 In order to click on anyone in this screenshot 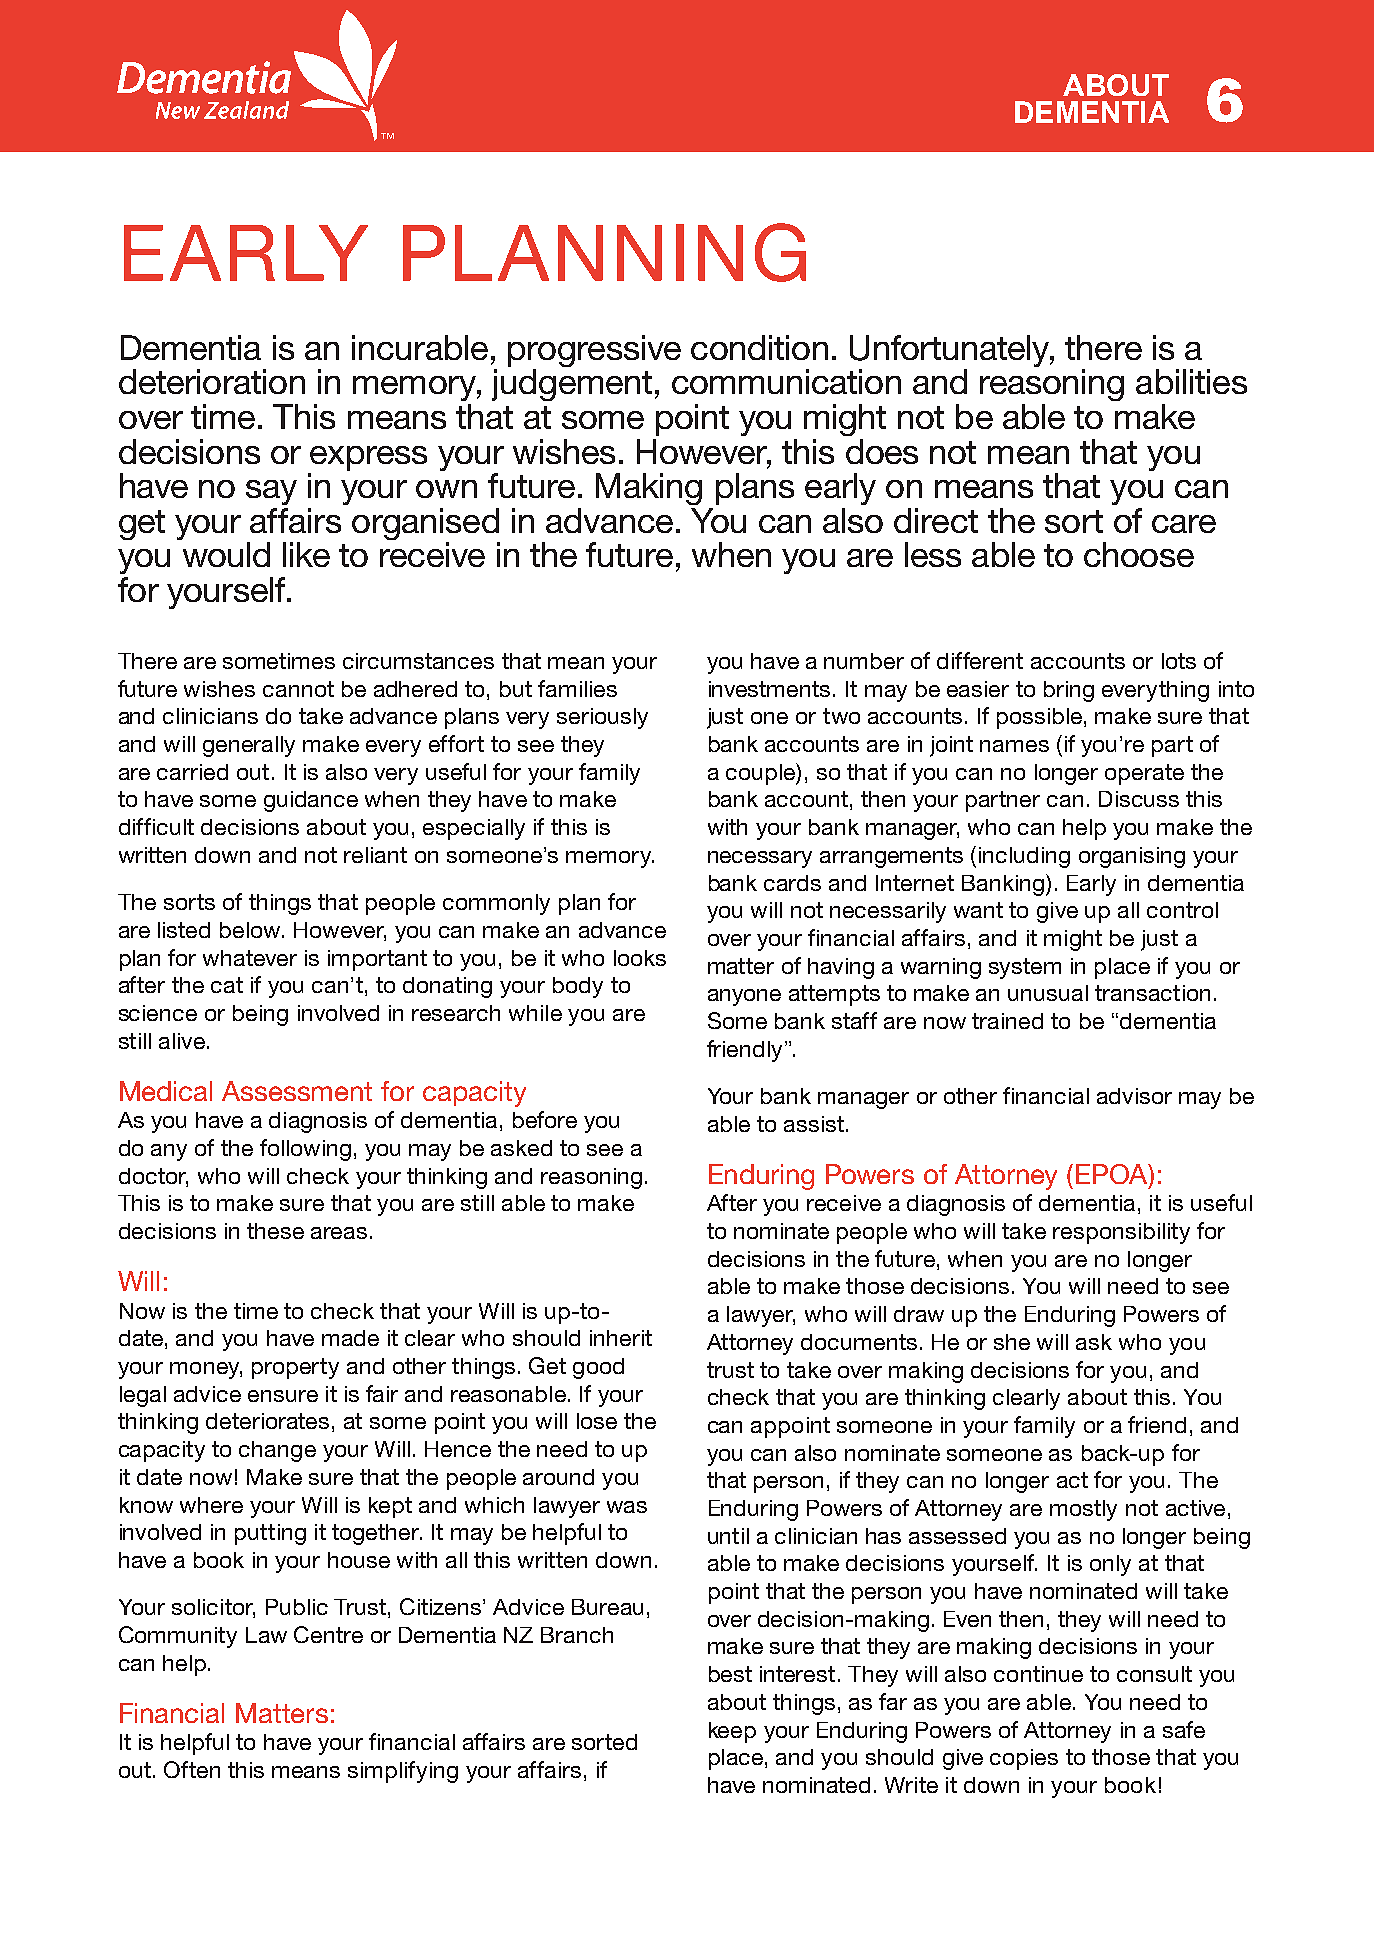, I will do `click(744, 997)`.
